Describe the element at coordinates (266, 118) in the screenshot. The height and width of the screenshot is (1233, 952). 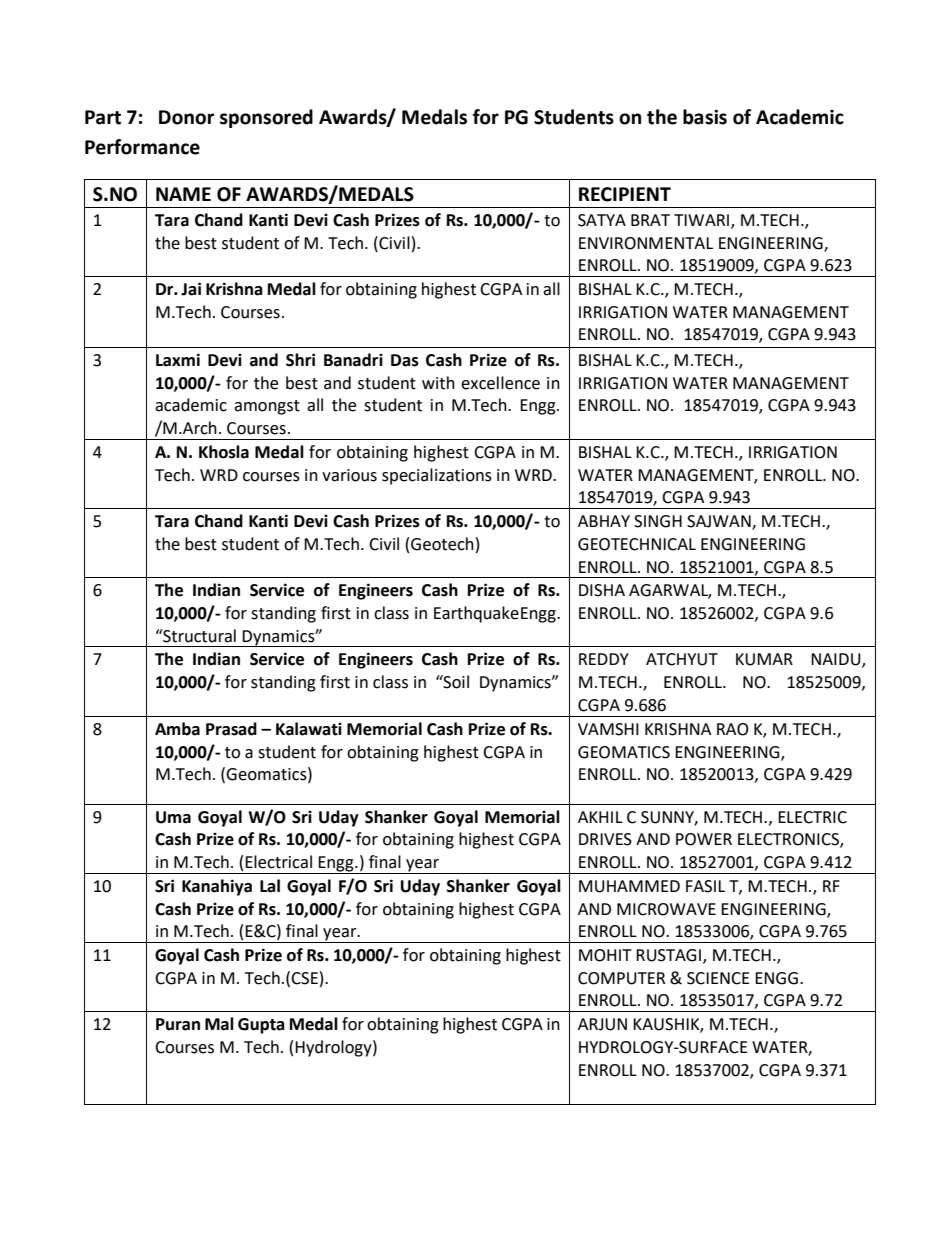
I see `sponsored` at that location.
